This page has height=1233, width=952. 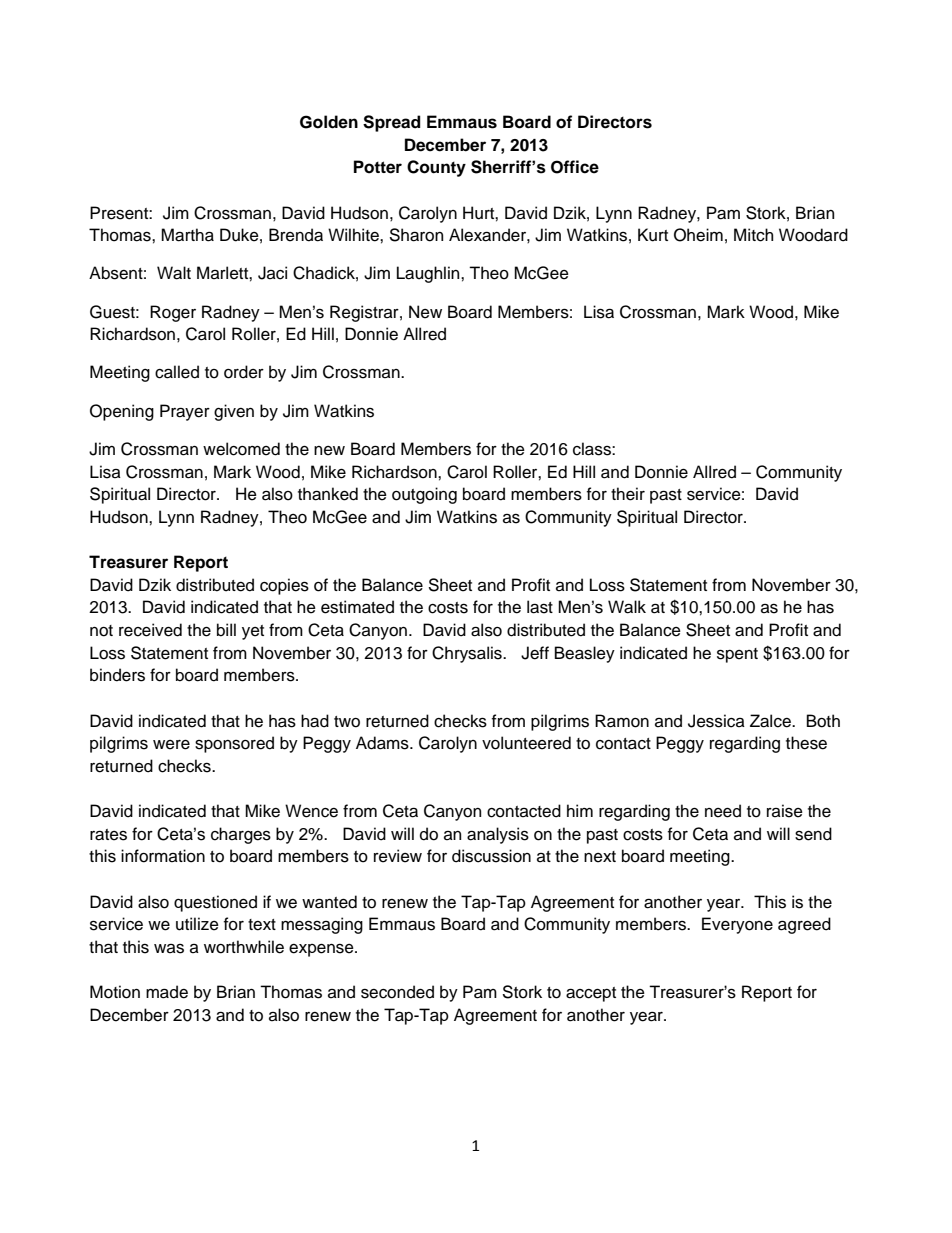 What do you see at coordinates (737, 925) in the page?
I see `Everyone` at bounding box center [737, 925].
